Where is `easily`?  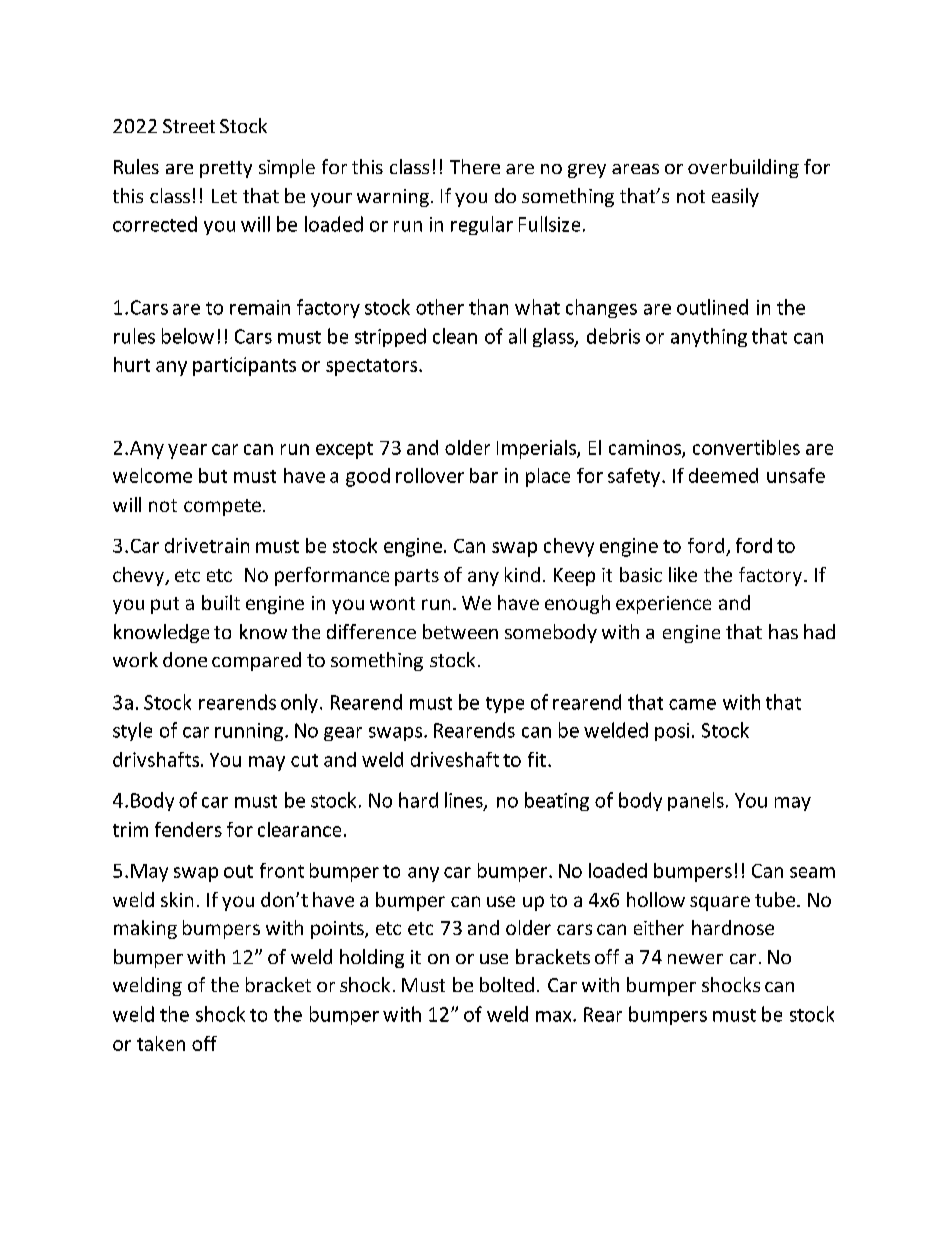
easily is located at coordinates (735, 197).
